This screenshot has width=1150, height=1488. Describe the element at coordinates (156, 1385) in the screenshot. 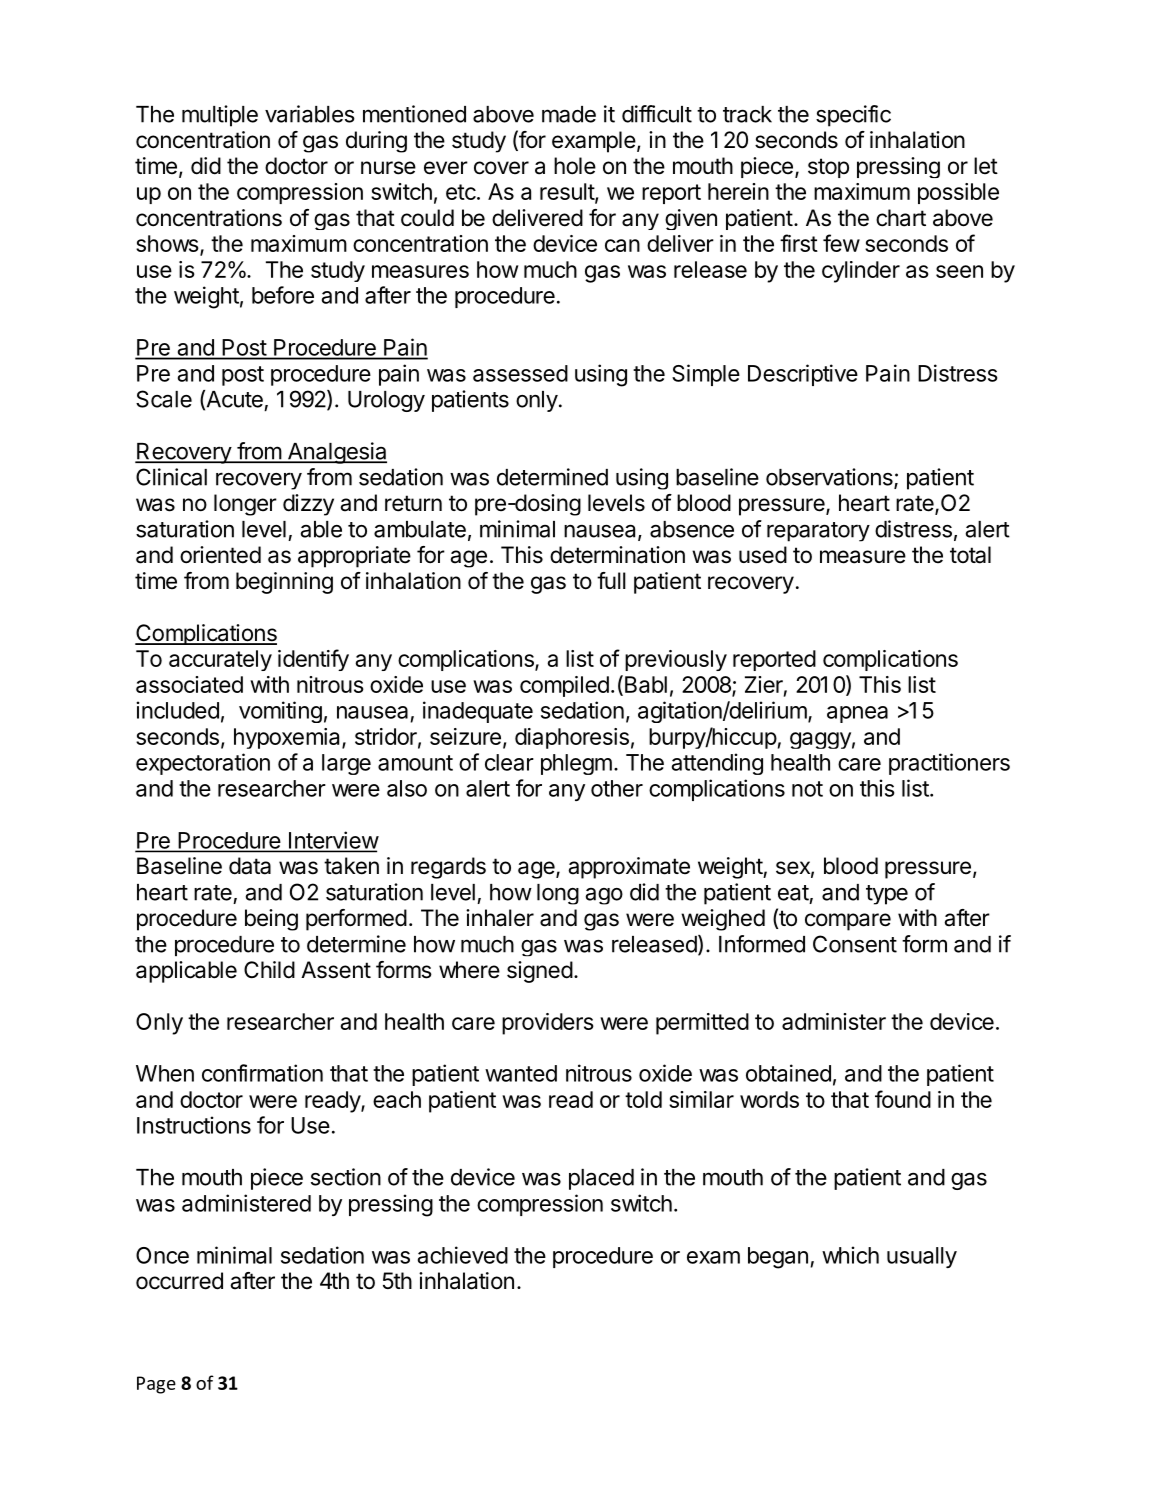

I see `Page` at that location.
